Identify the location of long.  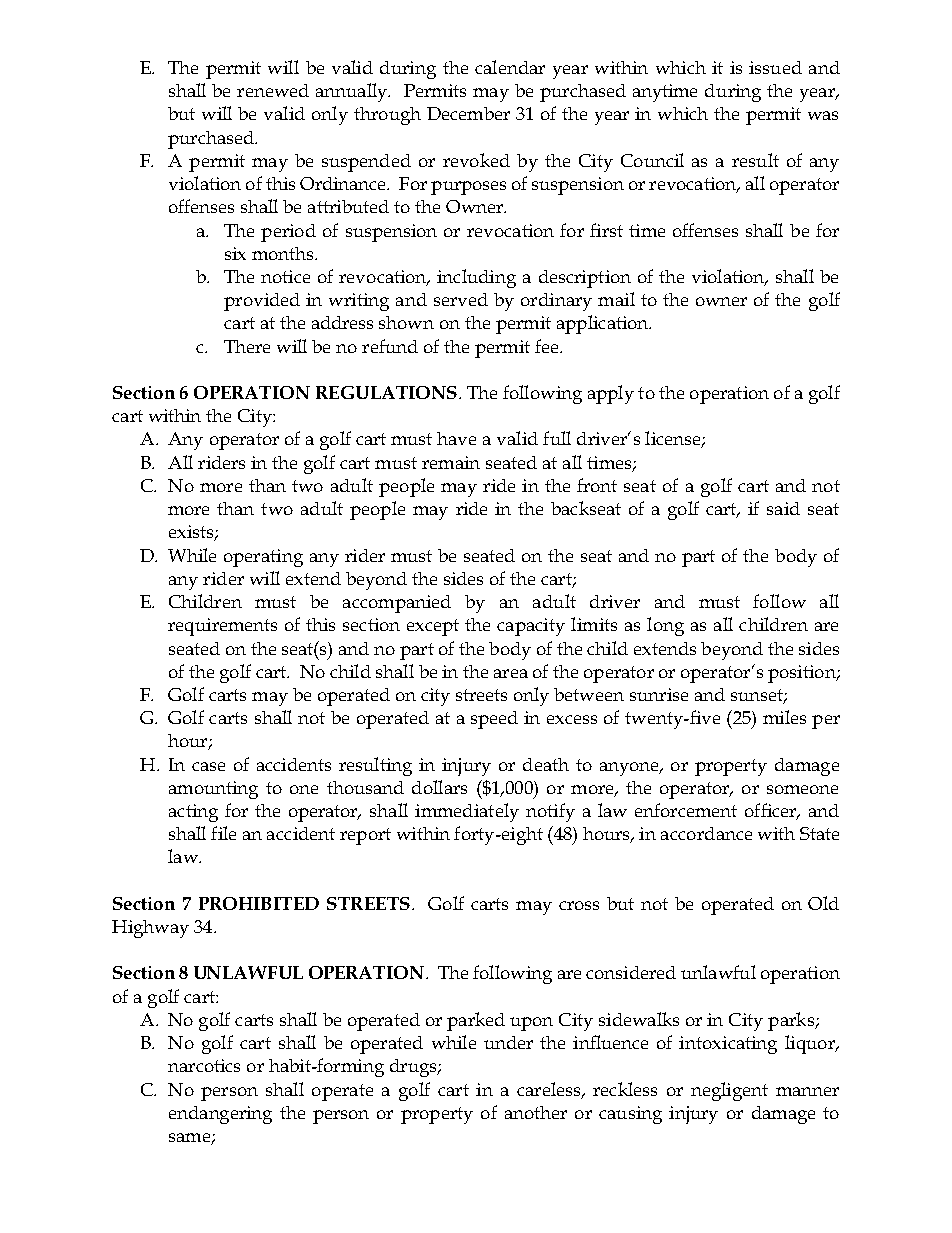
(665, 626).
